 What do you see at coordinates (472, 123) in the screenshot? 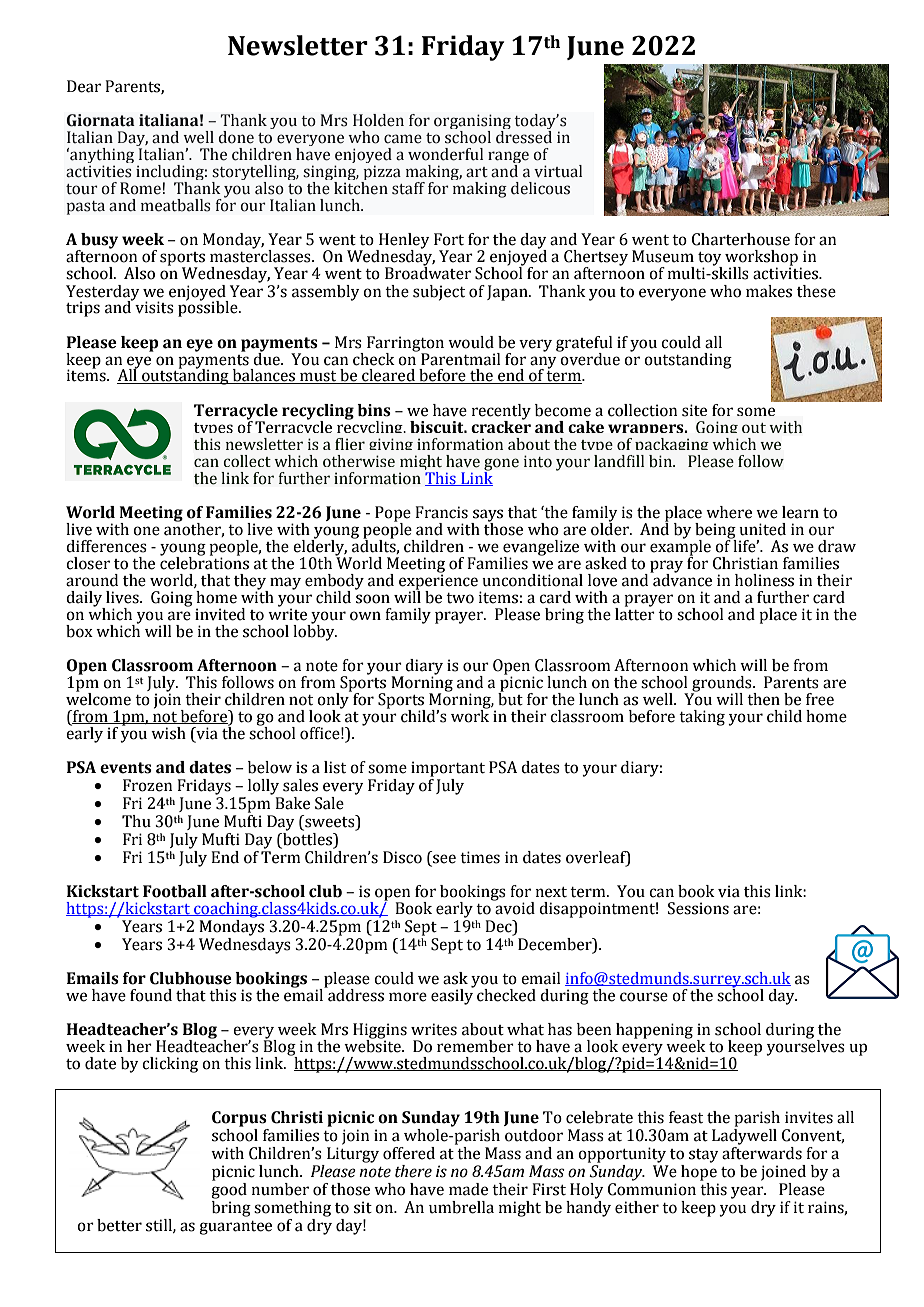
I see `organising` at bounding box center [472, 123].
